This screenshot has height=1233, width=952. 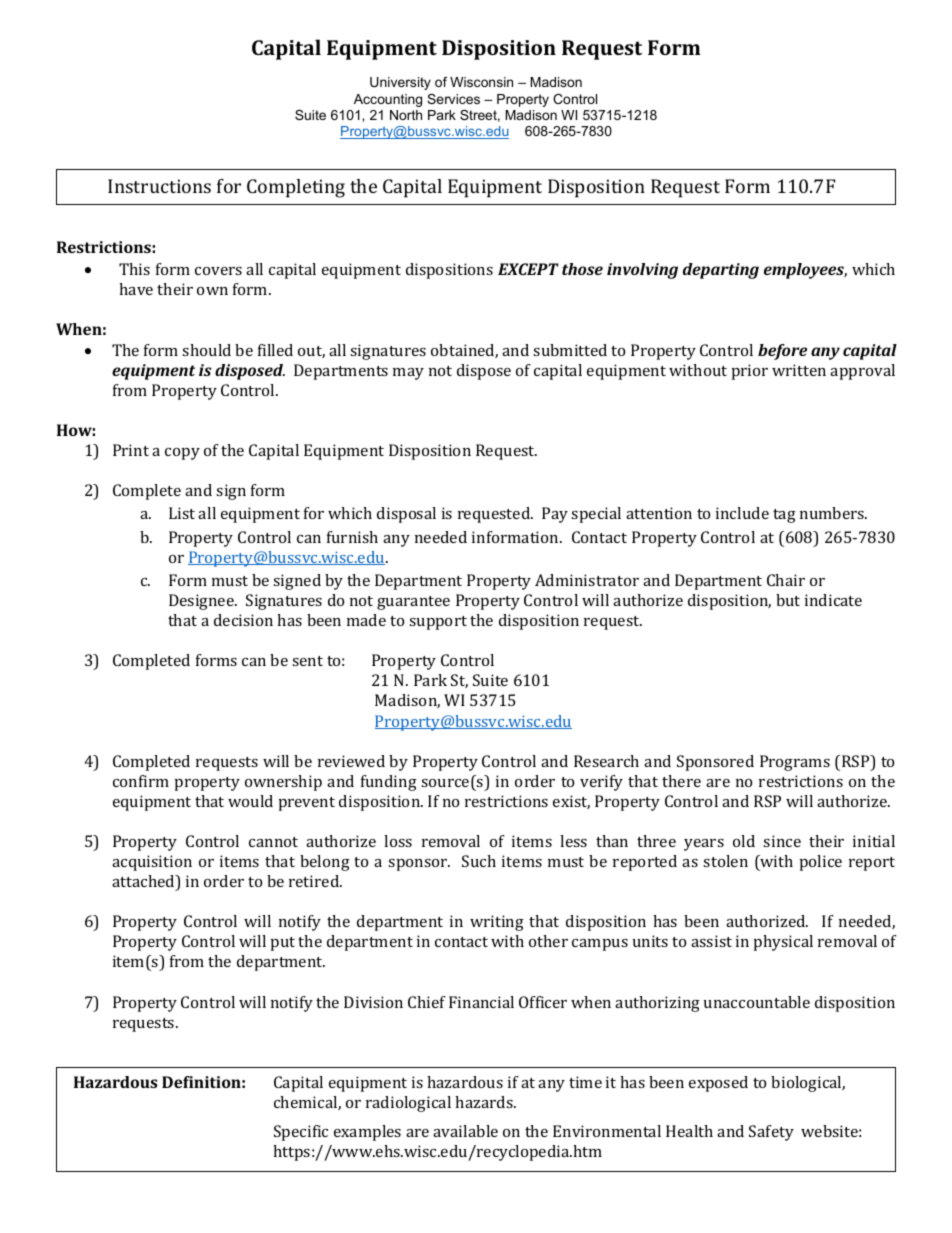 What do you see at coordinates (788, 600) in the screenshot?
I see `but` at bounding box center [788, 600].
